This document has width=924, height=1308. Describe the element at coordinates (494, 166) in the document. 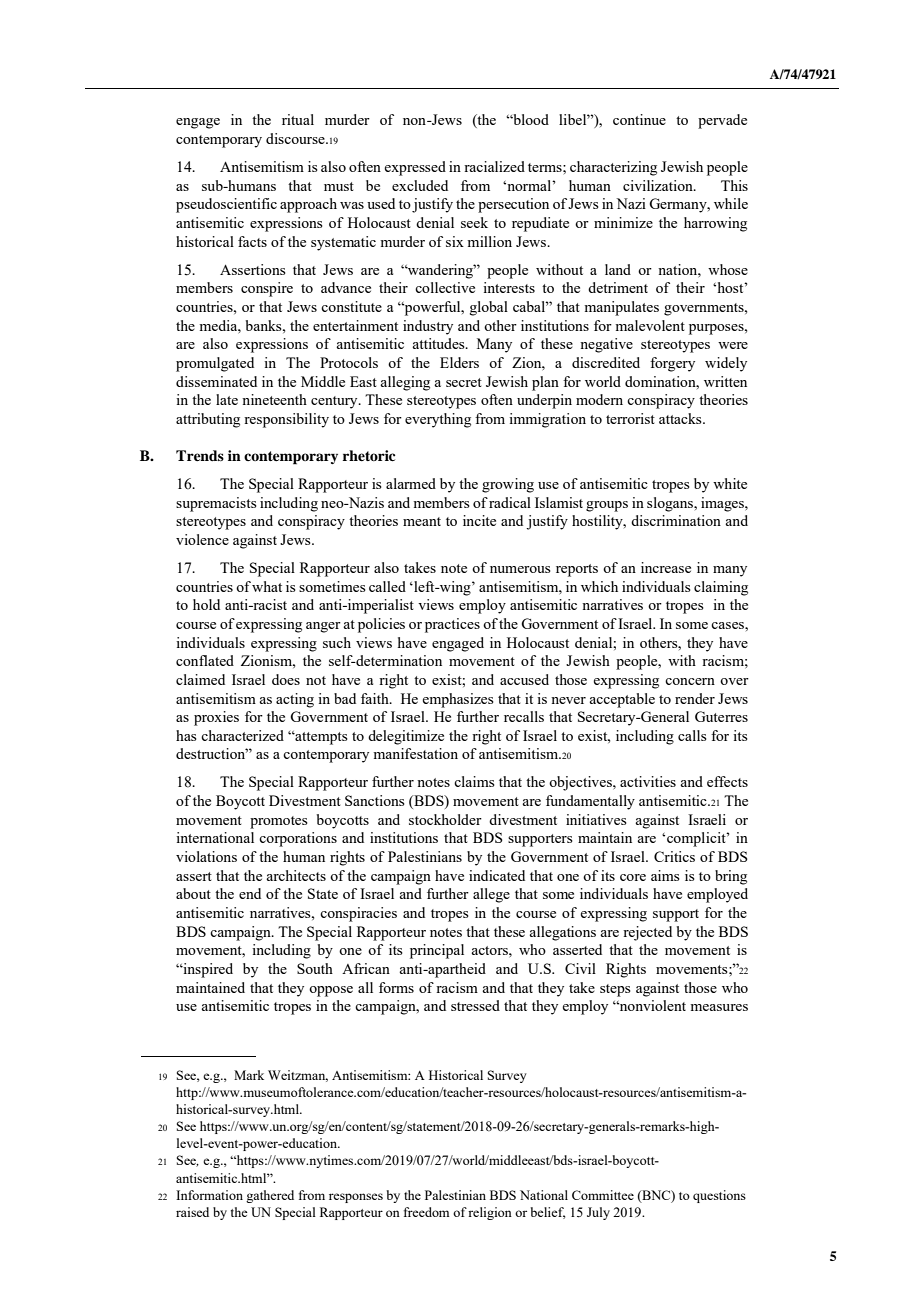

I see `racialized` at that location.
